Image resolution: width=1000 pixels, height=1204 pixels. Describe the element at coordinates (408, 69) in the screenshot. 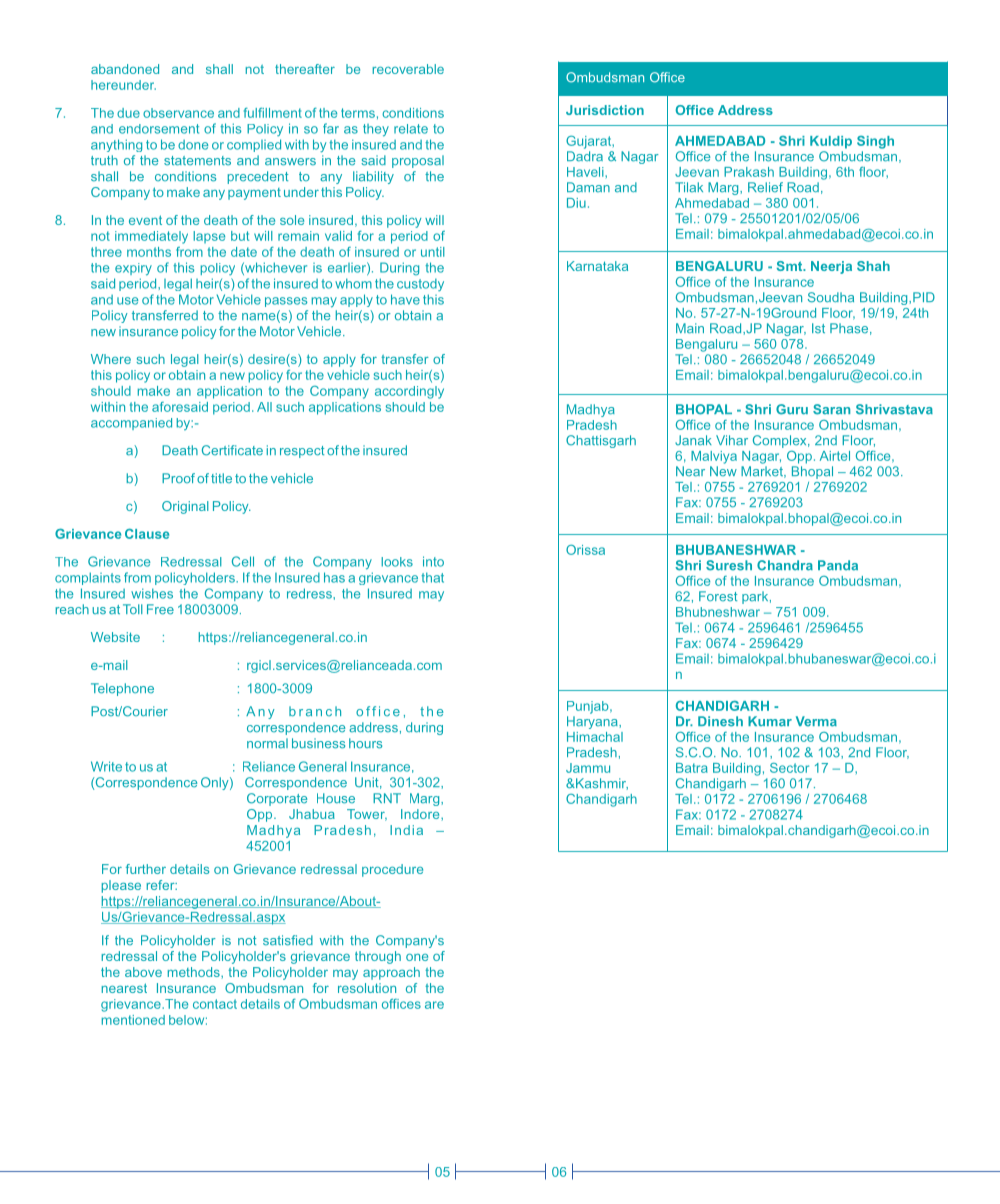

I see `recoverable` at that location.
